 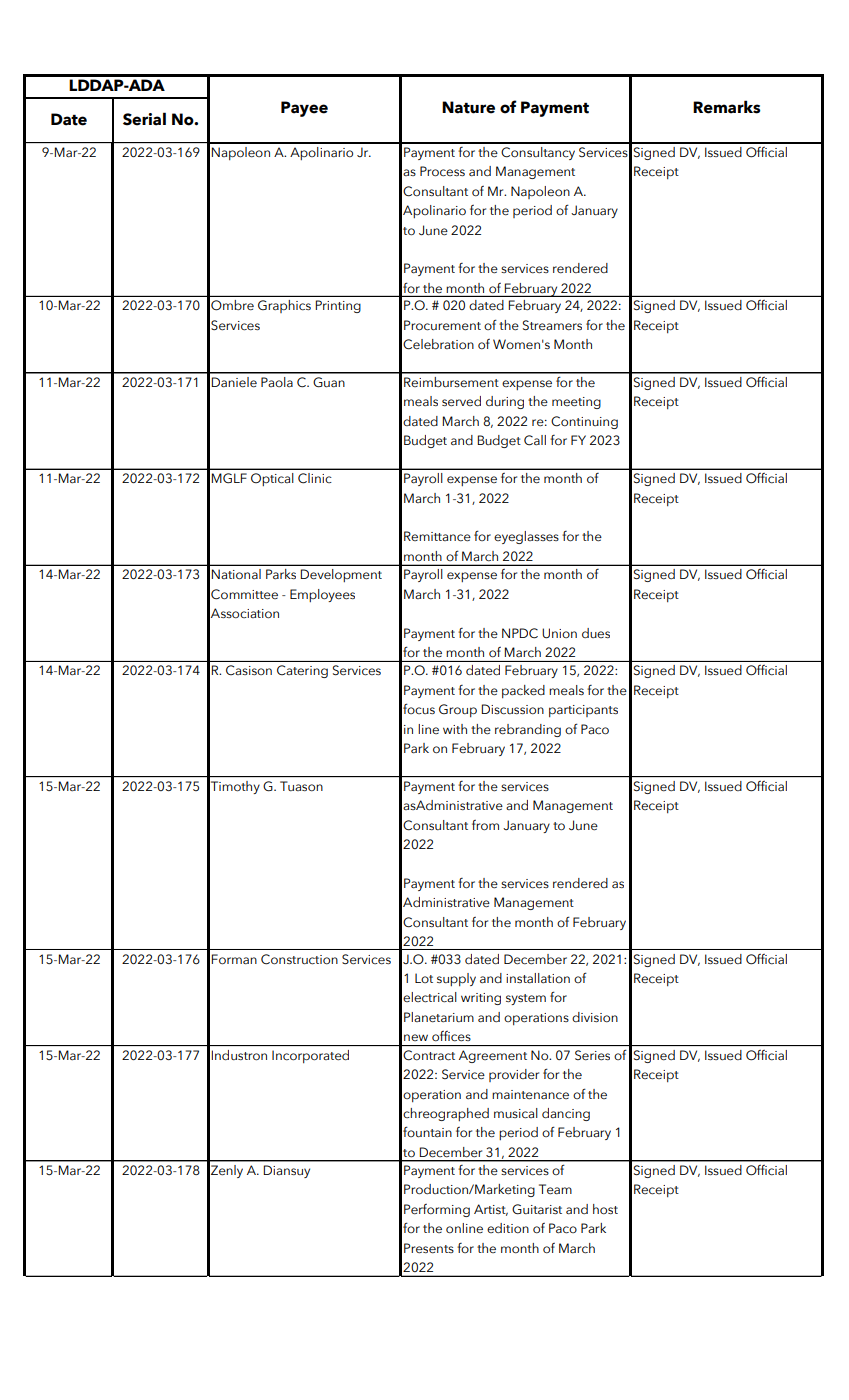 I want to click on Remarks, so click(x=726, y=107).
